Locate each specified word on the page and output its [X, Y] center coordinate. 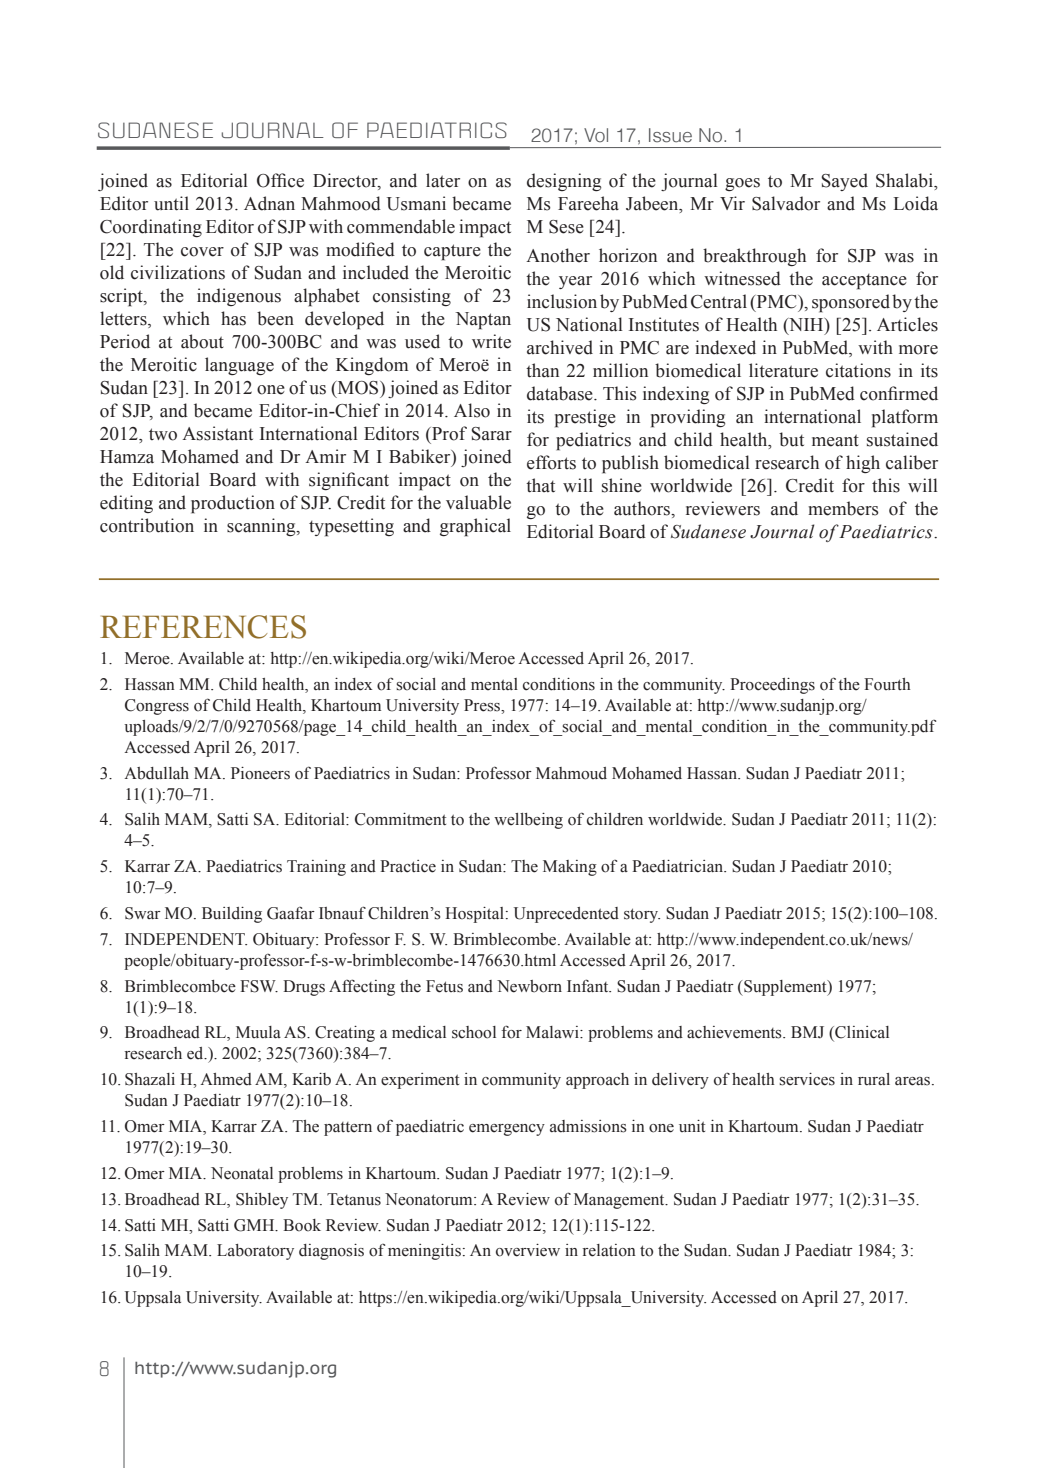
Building [232, 915]
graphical [475, 527]
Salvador [786, 203]
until [171, 203]
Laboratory [255, 1252]
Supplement [785, 988]
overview [528, 1250]
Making [570, 868]
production [233, 504]
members [843, 508]
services [807, 1079]
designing [564, 182]
